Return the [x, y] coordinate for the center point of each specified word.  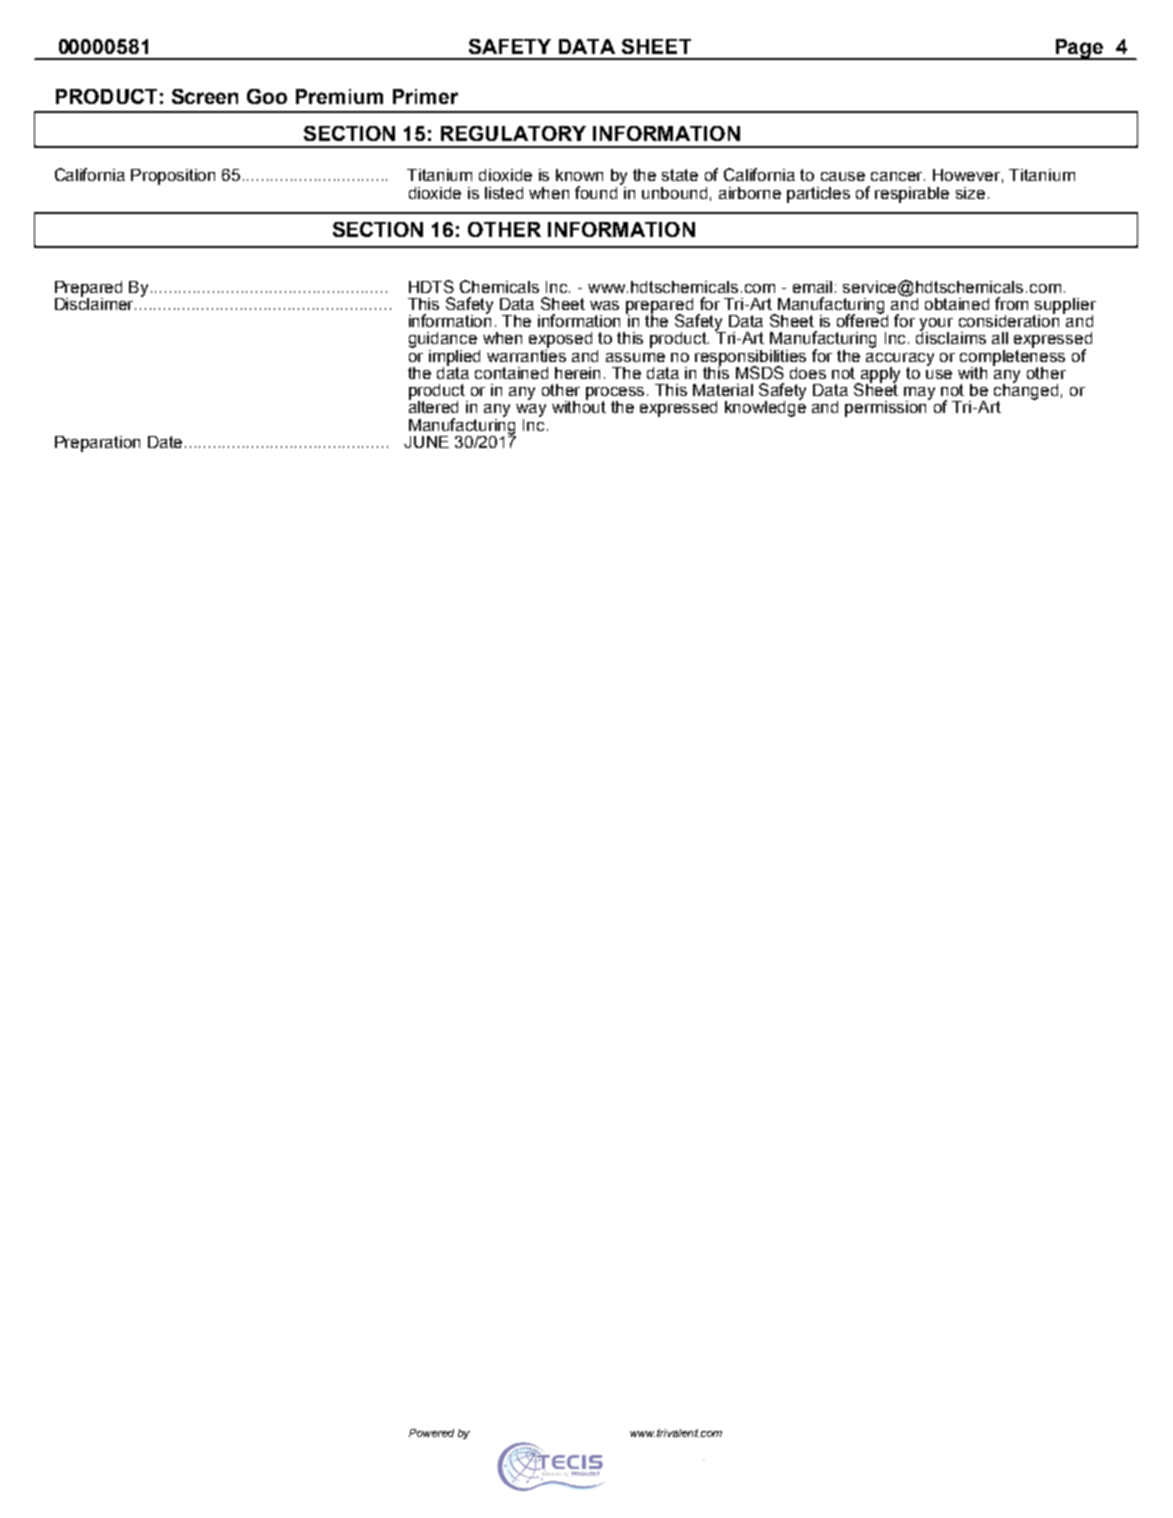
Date [167, 442]
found [596, 192]
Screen [205, 96]
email [812, 287]
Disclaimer [95, 302]
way [531, 410]
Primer [425, 96]
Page [1079, 49]
